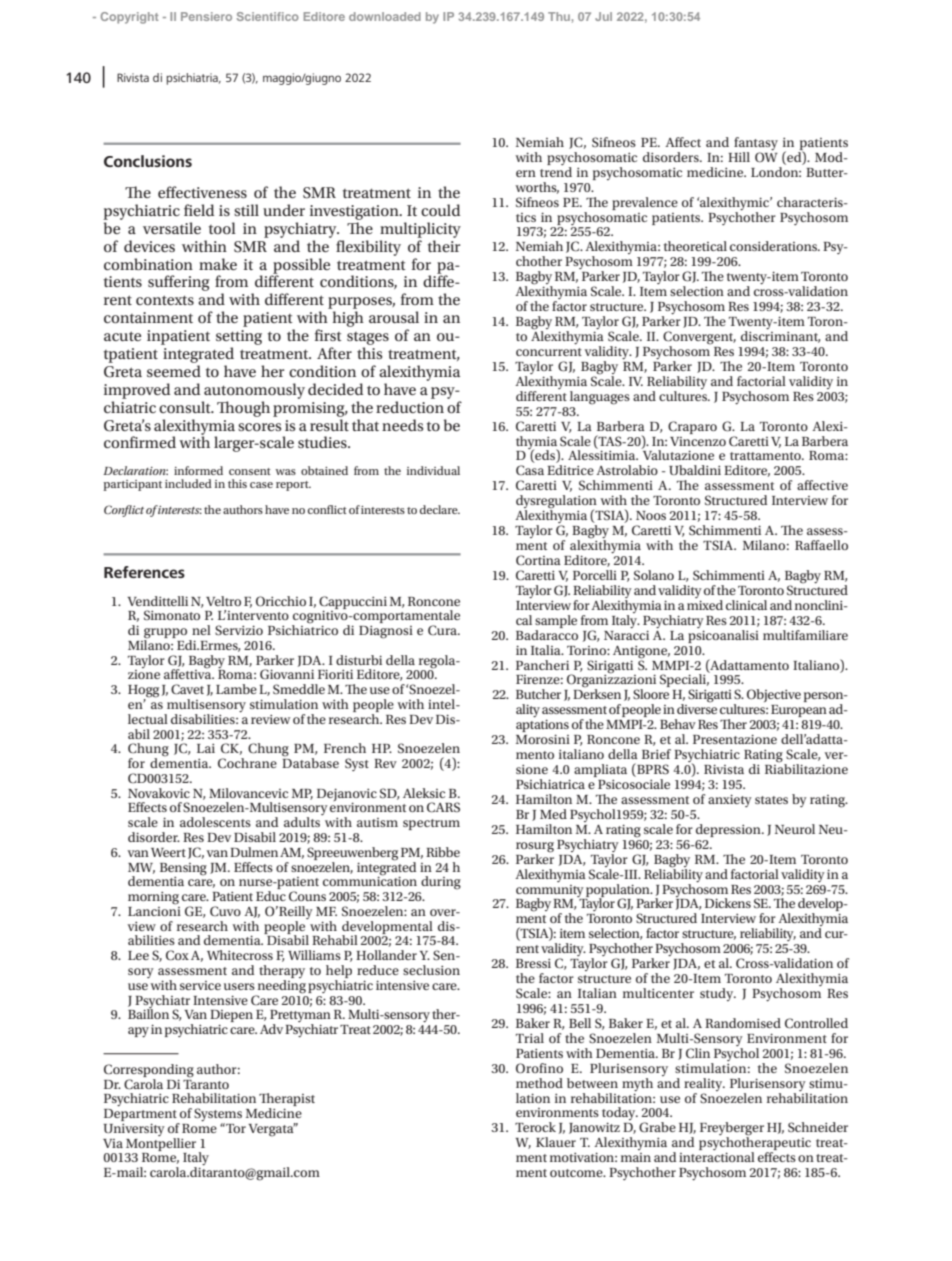 Image resolution: width=952 pixels, height=1261 pixels. What do you see at coordinates (818, 1127) in the image?
I see `Schneider` at bounding box center [818, 1127].
